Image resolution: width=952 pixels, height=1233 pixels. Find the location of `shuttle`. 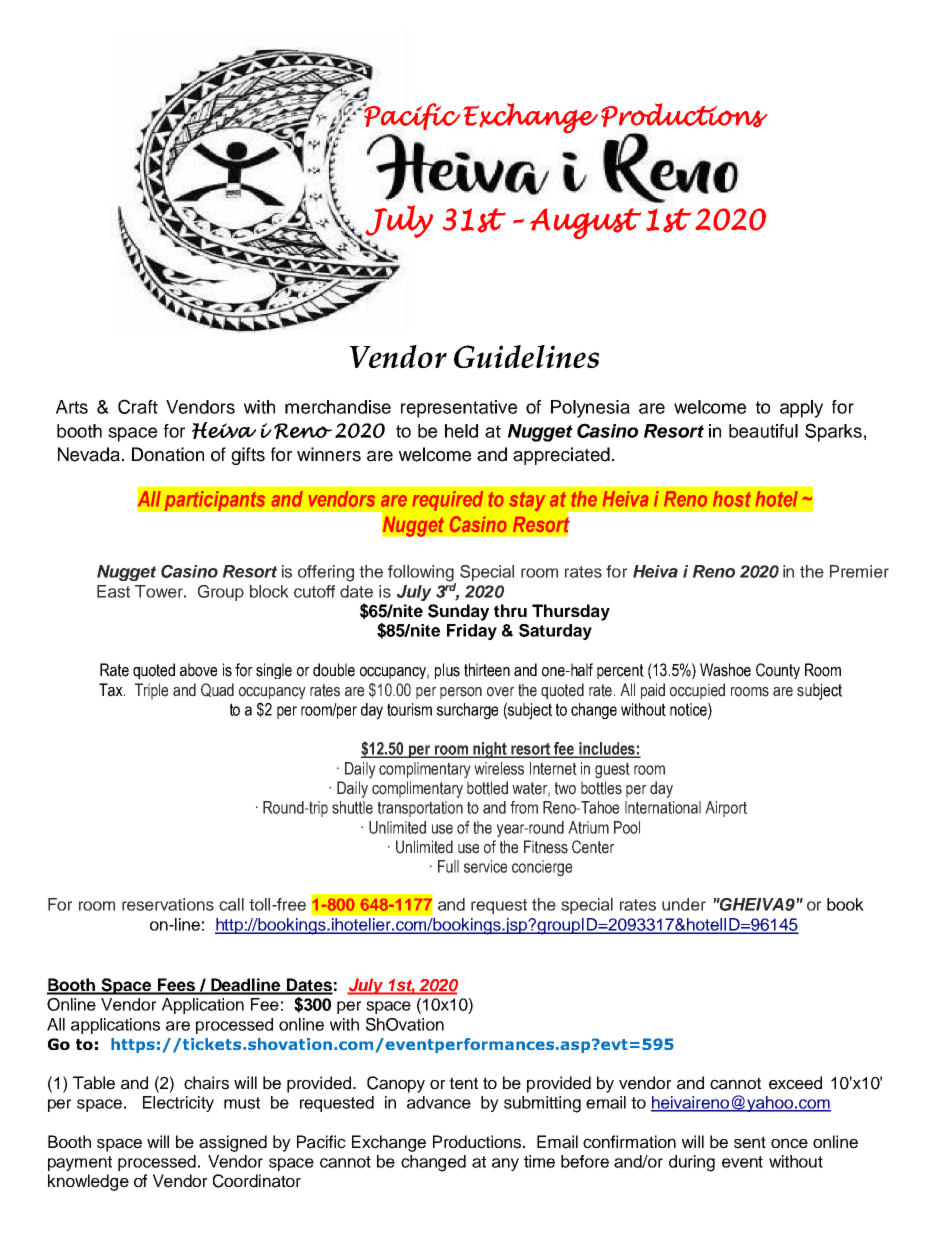

shuttle is located at coordinates (352, 807).
